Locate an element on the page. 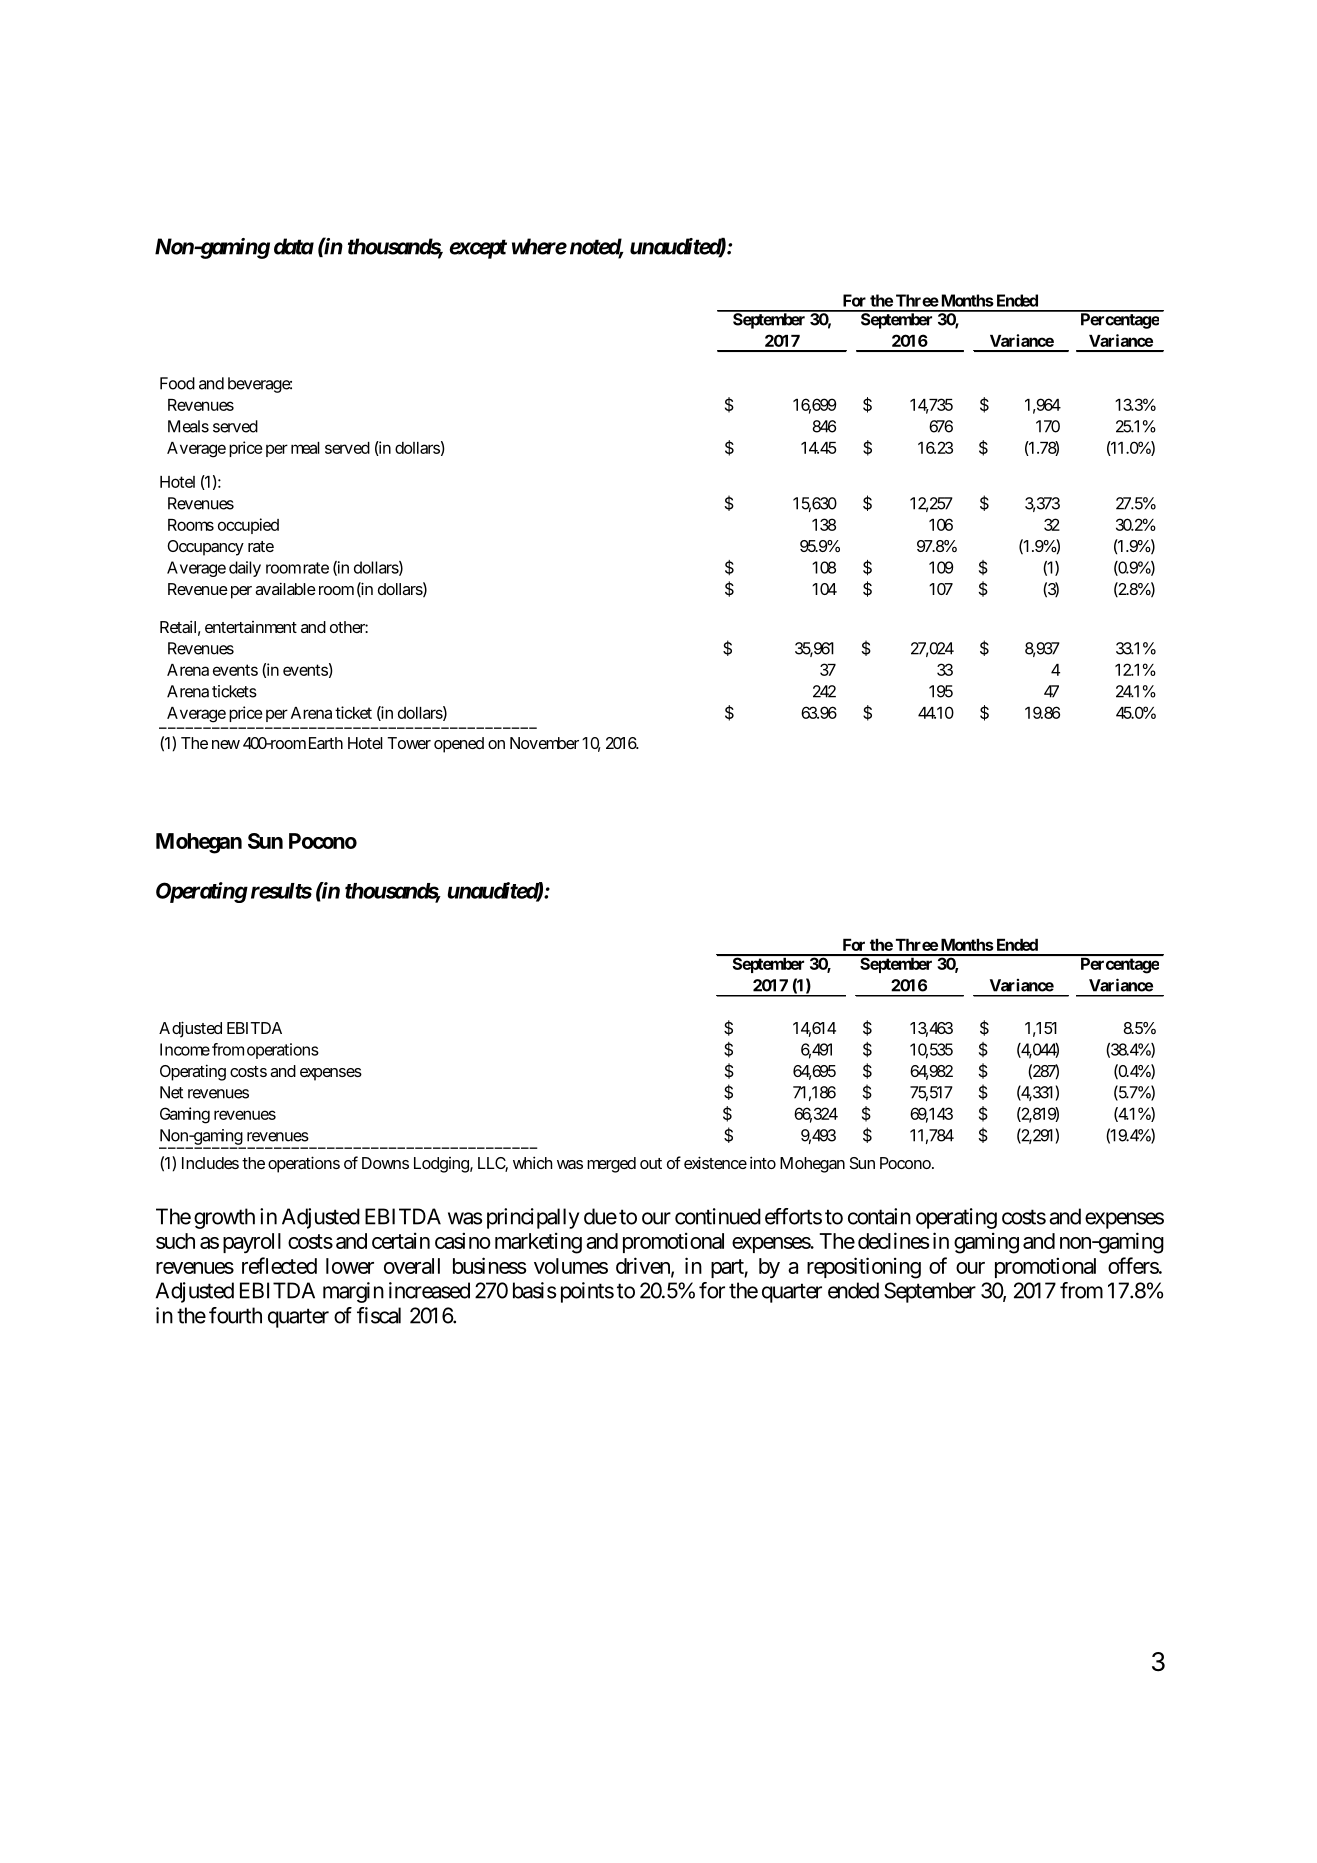  except is located at coordinates (478, 249).
